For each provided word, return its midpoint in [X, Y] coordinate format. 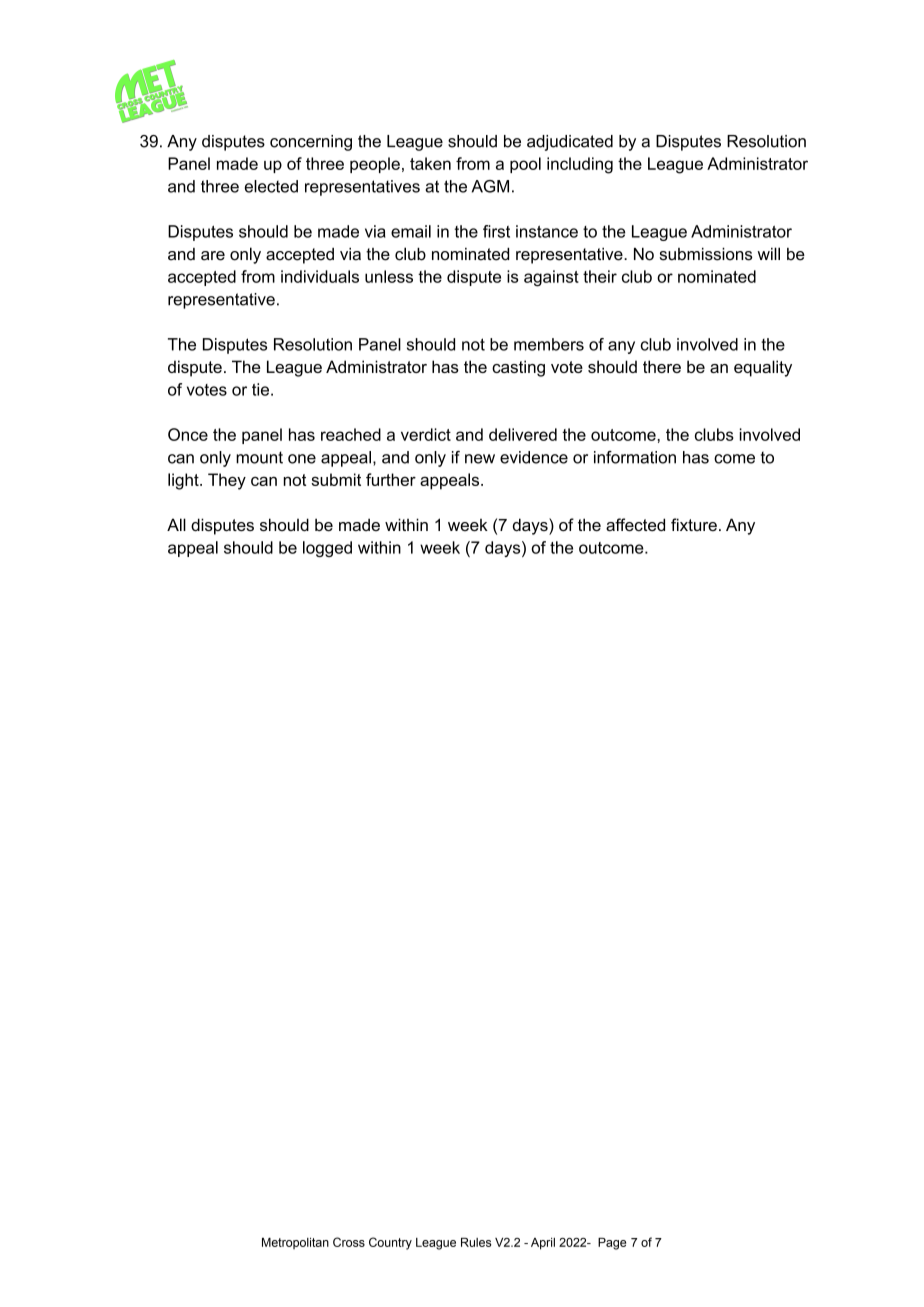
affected [635, 525]
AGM [490, 186]
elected [271, 186]
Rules [476, 1242]
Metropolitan [295, 1243]
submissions [706, 254]
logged [327, 549]
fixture [694, 524]
